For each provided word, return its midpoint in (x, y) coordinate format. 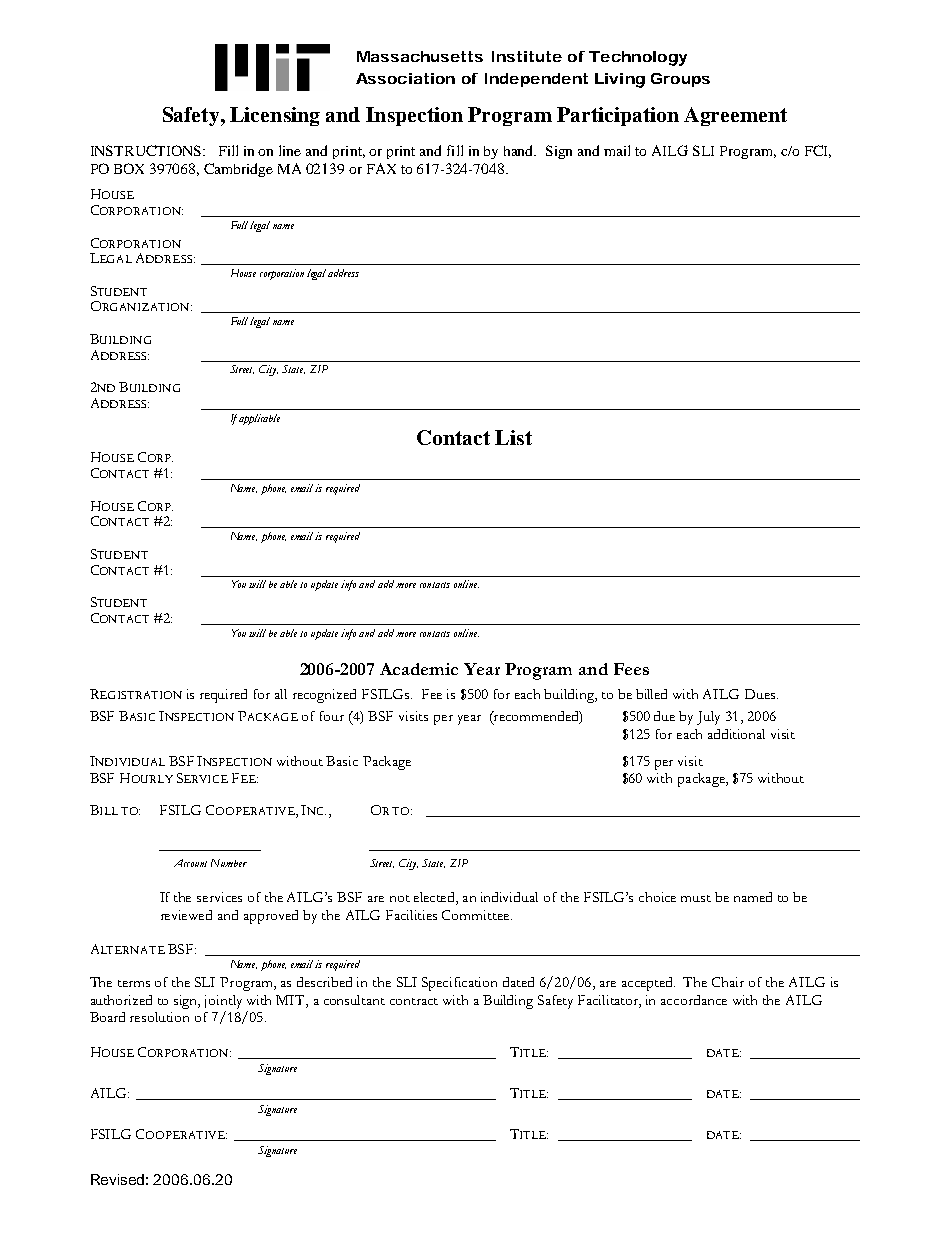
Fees (631, 669)
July (708, 718)
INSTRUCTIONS (146, 150)
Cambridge (238, 170)
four (332, 716)
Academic (419, 669)
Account (190, 863)
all (281, 694)
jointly (223, 1002)
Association (405, 78)
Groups (680, 80)
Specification (459, 984)
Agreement (735, 116)
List (513, 437)
